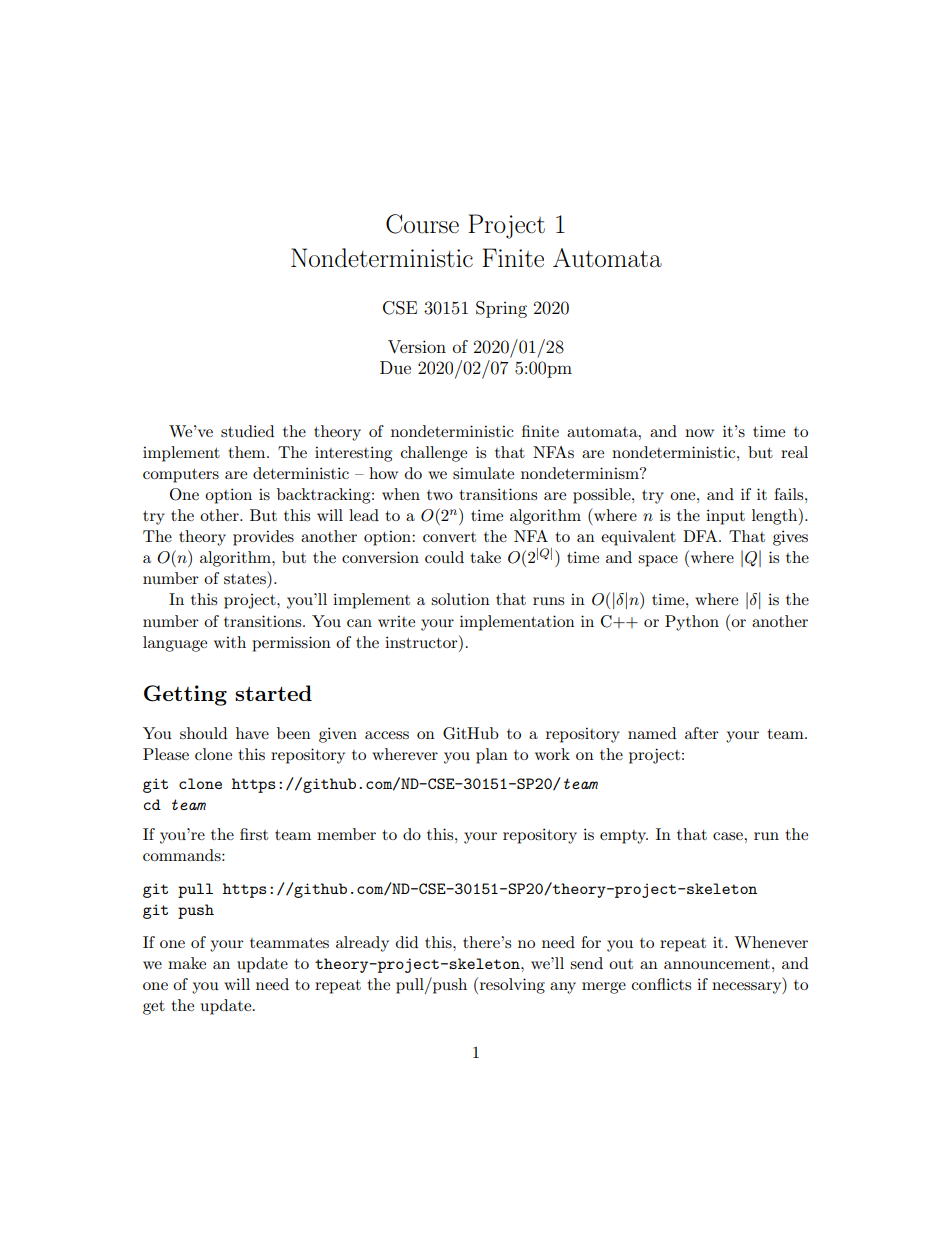 The image size is (952, 1233). What do you see at coordinates (794, 452) in the image?
I see `real` at bounding box center [794, 452].
